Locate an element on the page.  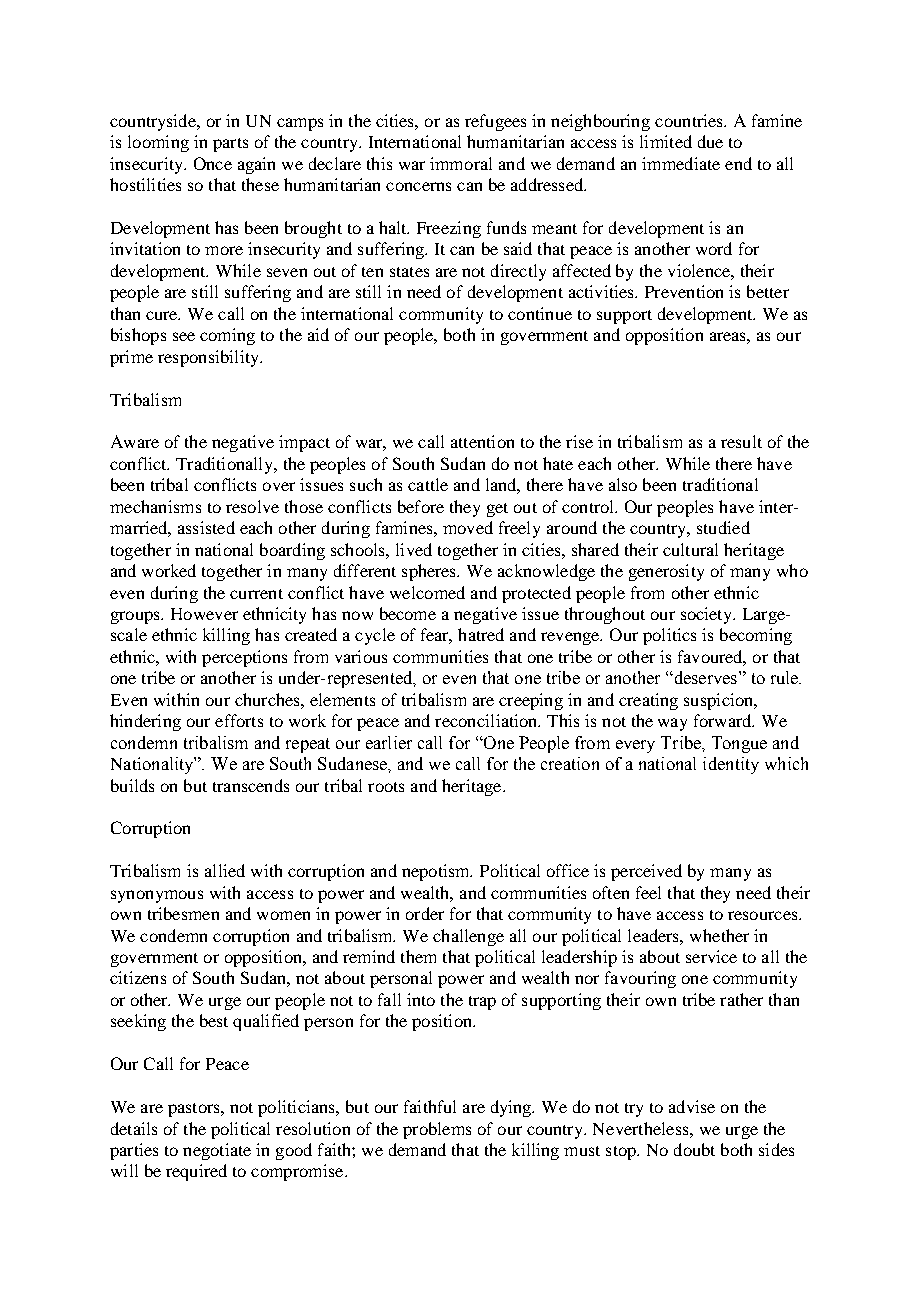
resolve is located at coordinates (252, 506).
